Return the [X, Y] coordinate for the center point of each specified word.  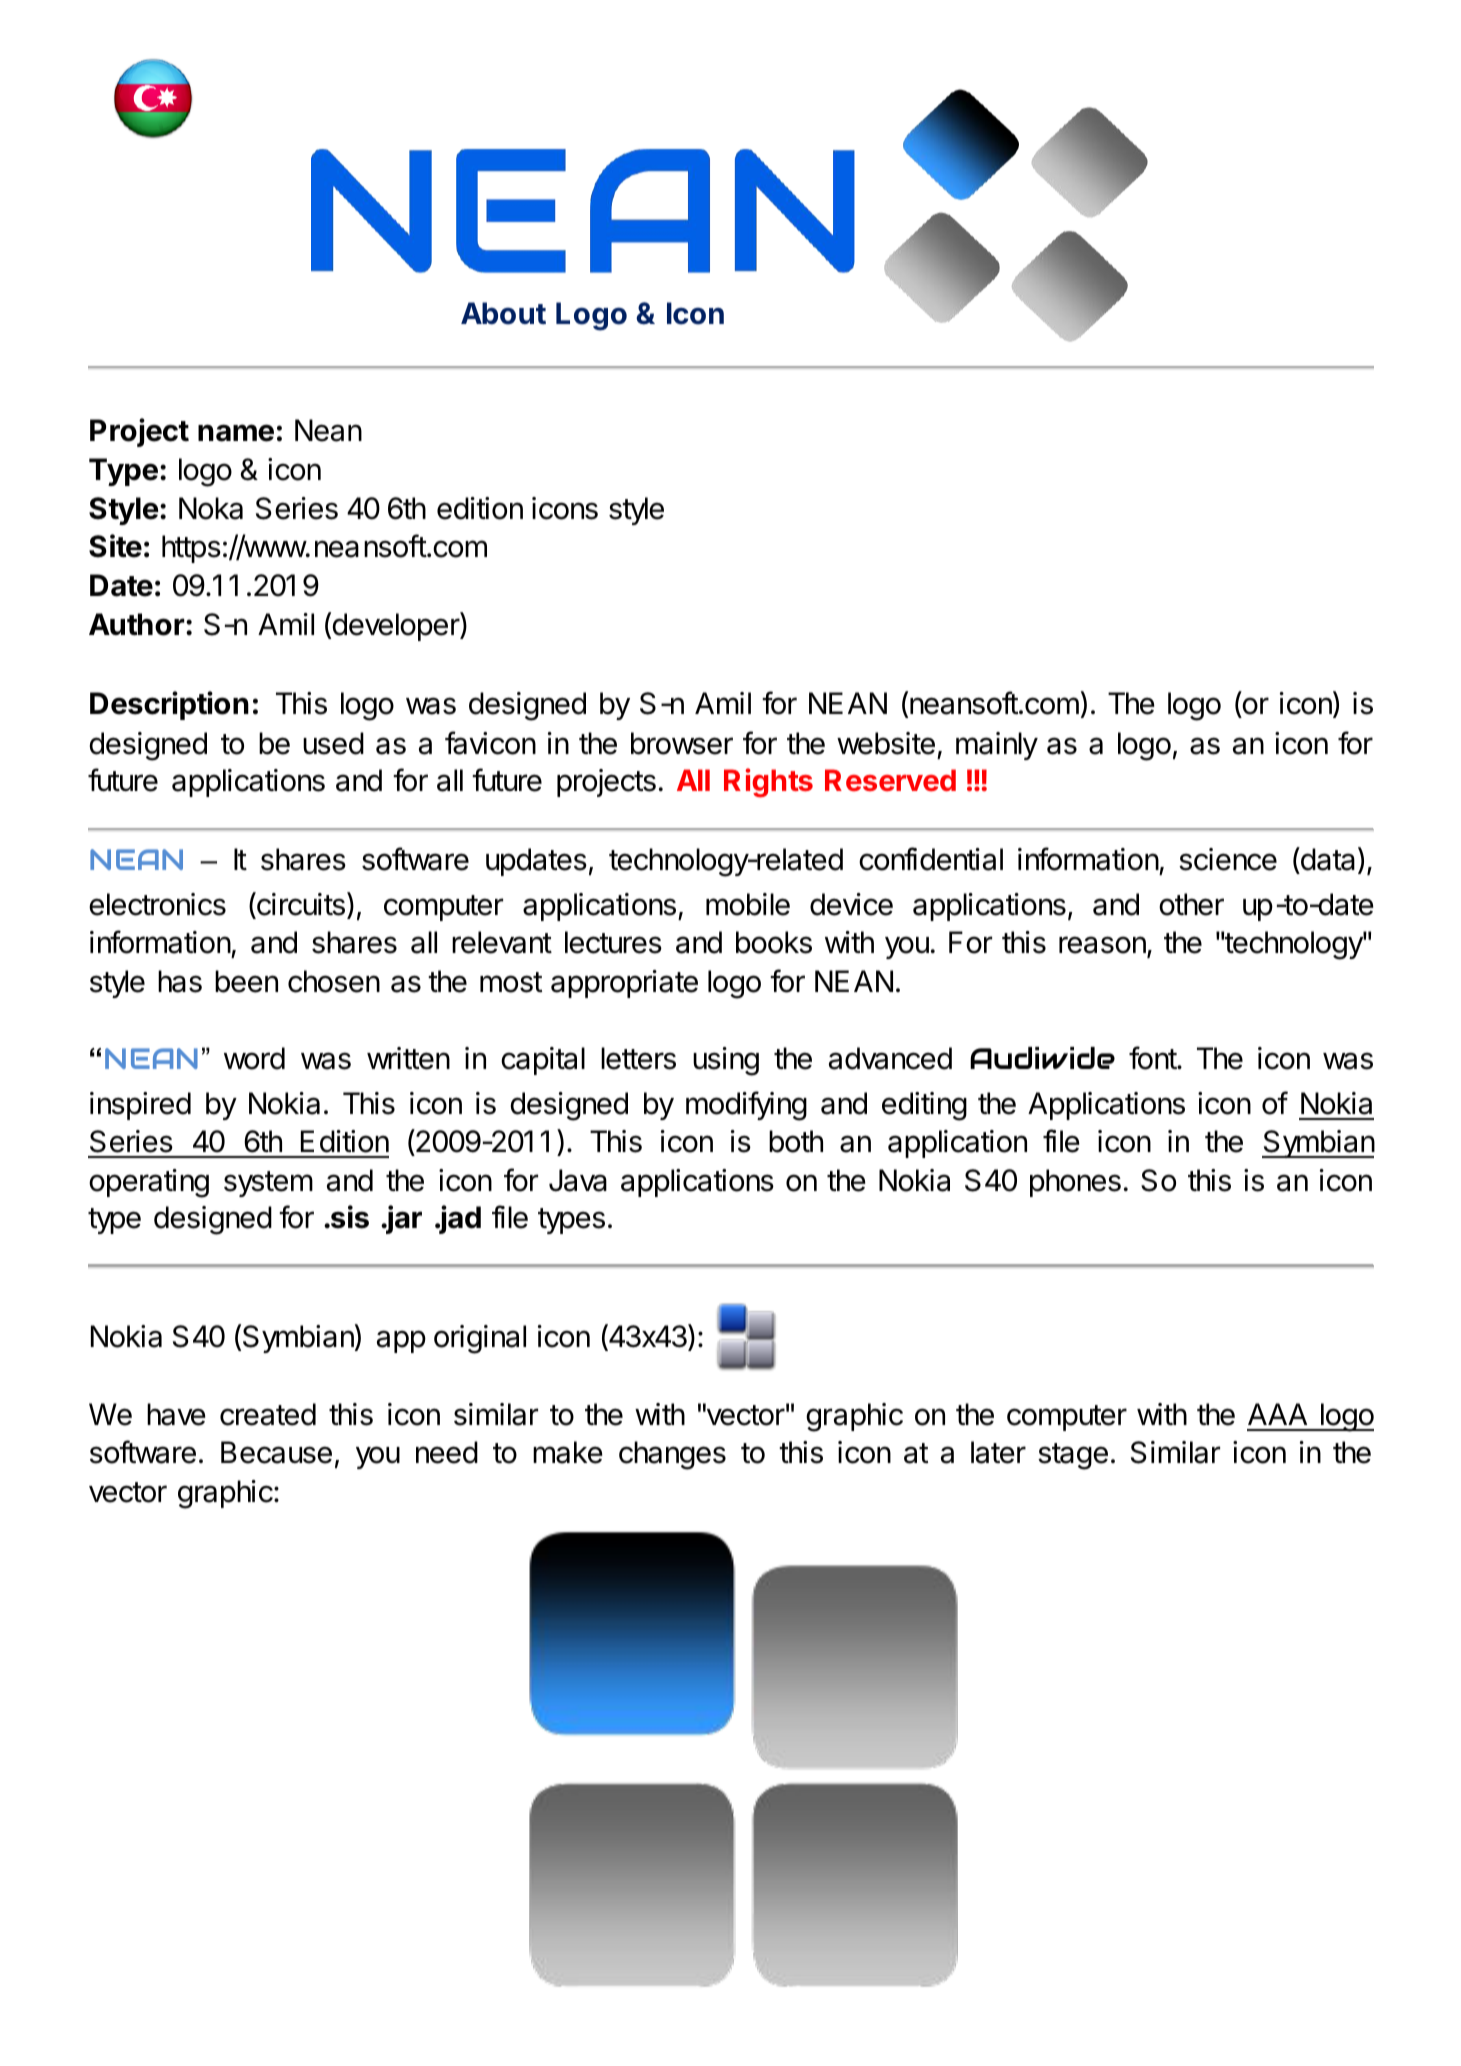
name [236, 433]
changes [672, 1455]
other [1191, 904]
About [503, 313]
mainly [997, 746]
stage [1073, 1456]
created [268, 1414]
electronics [157, 904]
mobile [748, 904]
